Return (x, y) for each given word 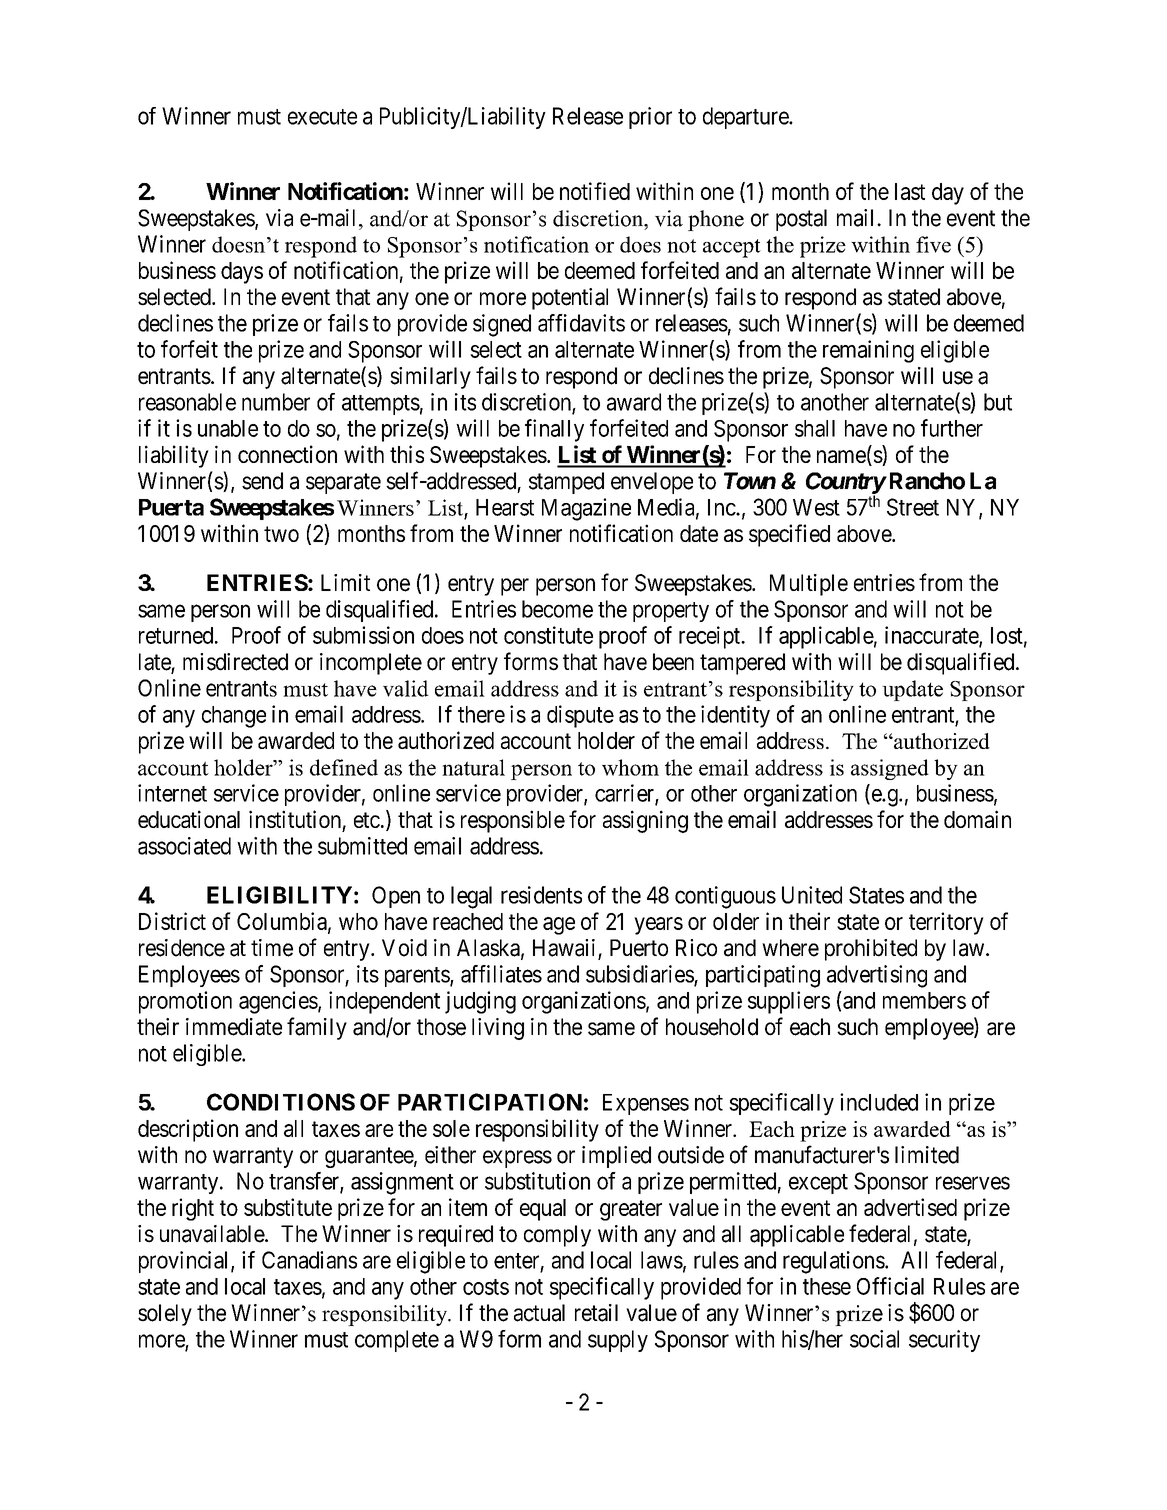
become (557, 609)
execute (322, 117)
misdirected (235, 662)
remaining (868, 351)
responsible (513, 821)
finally (554, 430)
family (317, 1028)
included (879, 1102)
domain (977, 819)
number (276, 402)
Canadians (309, 1260)
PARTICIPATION (490, 1102)
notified (595, 191)
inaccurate (932, 636)
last (910, 191)
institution (295, 819)
